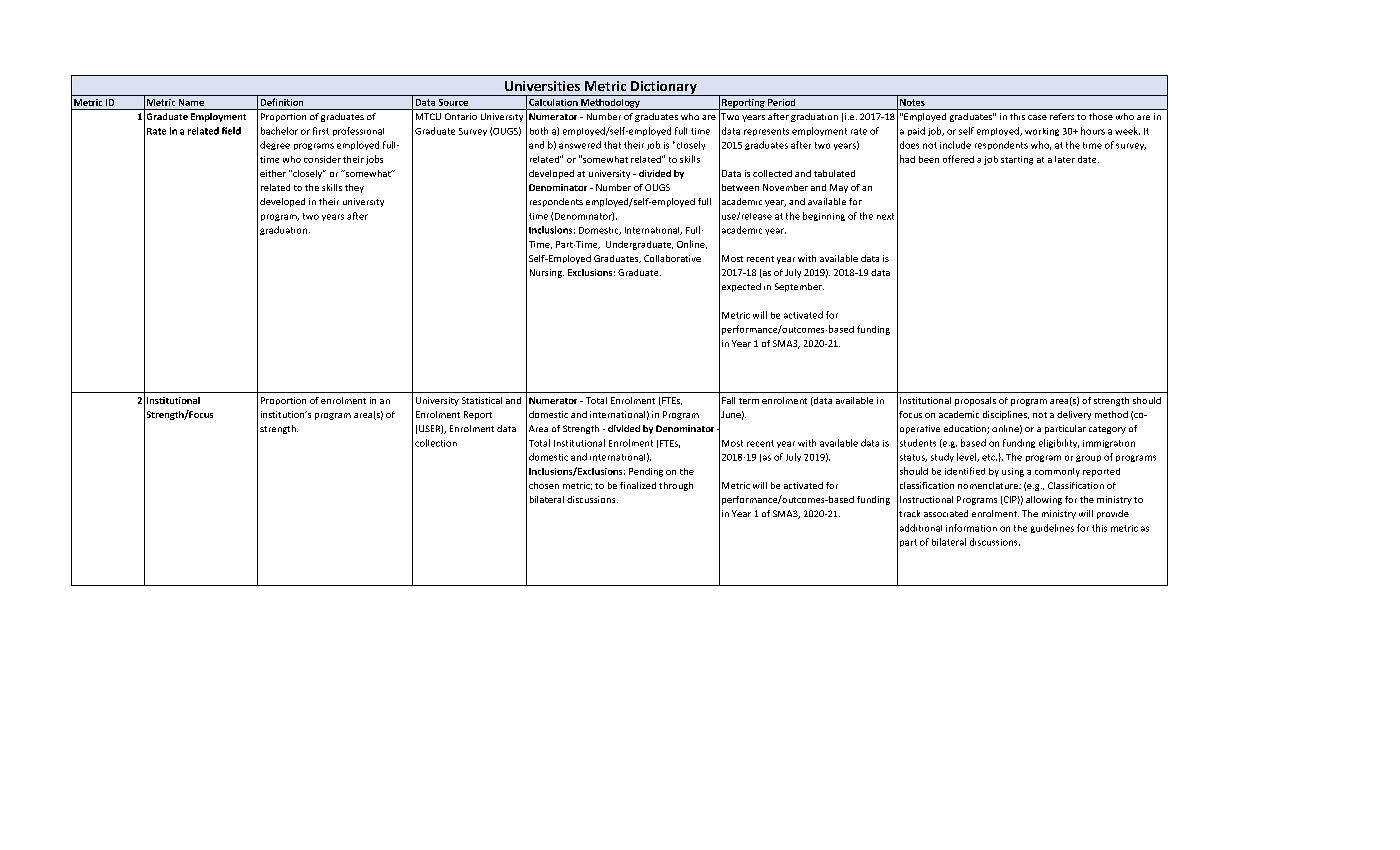  I want to click on Statistical, so click(482, 400).
